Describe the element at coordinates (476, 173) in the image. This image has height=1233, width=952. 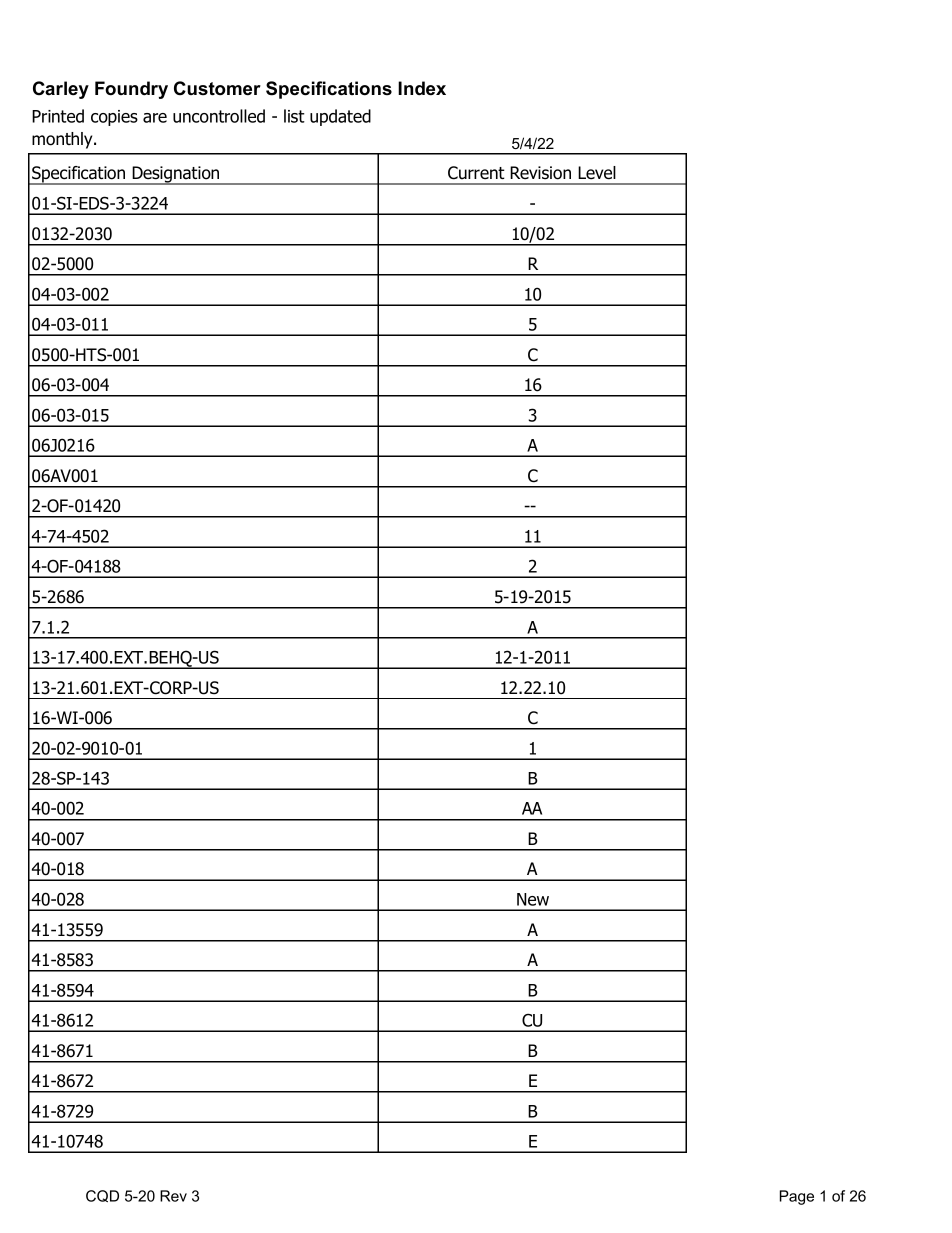
I see `Current` at that location.
